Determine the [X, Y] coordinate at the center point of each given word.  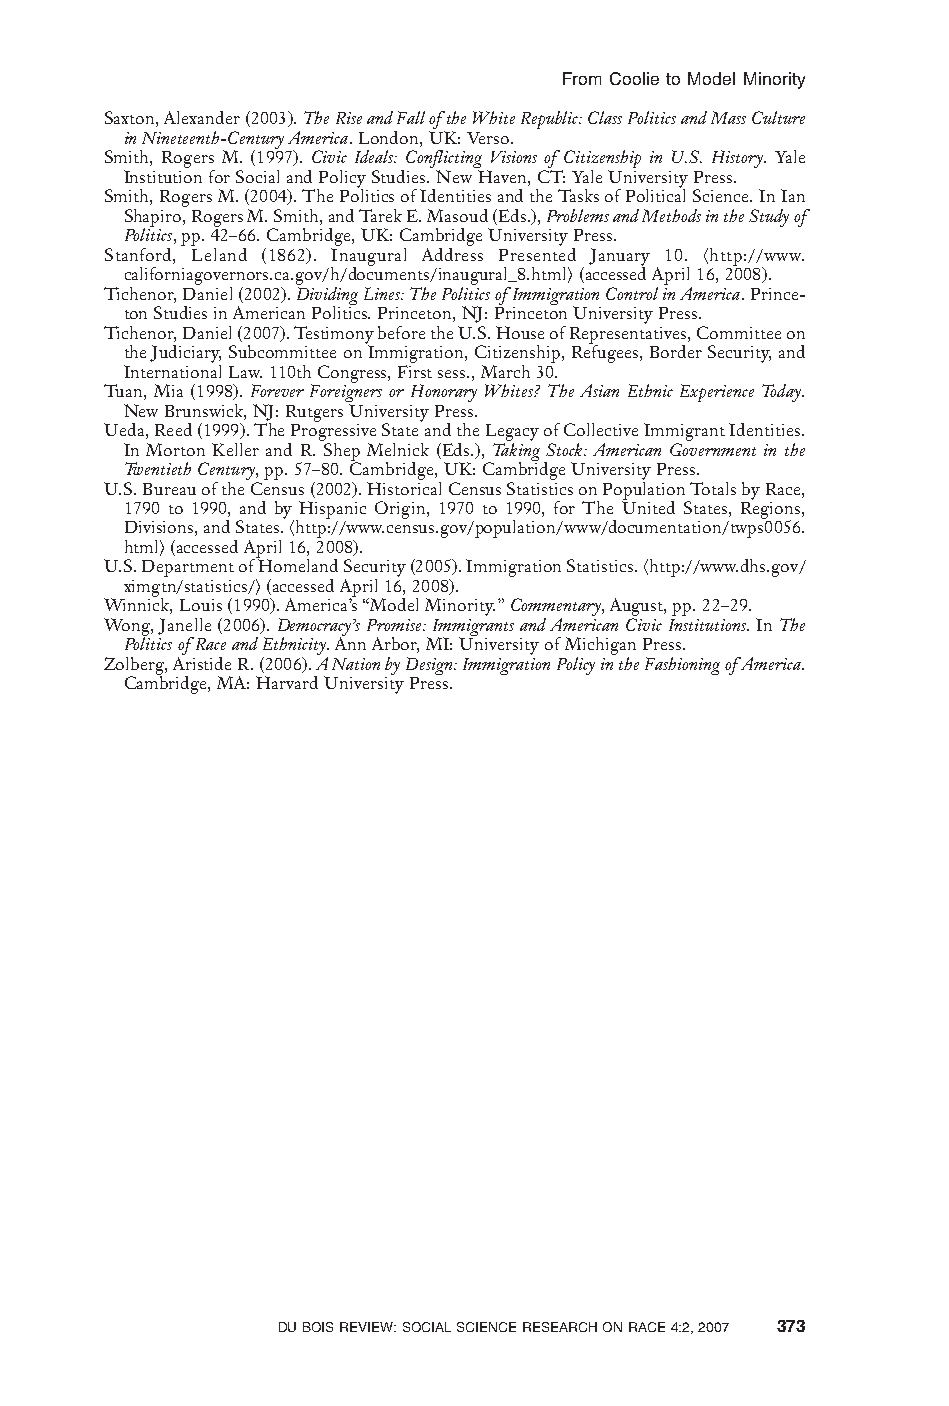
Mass [728, 117]
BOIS [318, 1327]
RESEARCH [560, 1327]
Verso [488, 138]
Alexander [202, 117]
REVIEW [368, 1327]
